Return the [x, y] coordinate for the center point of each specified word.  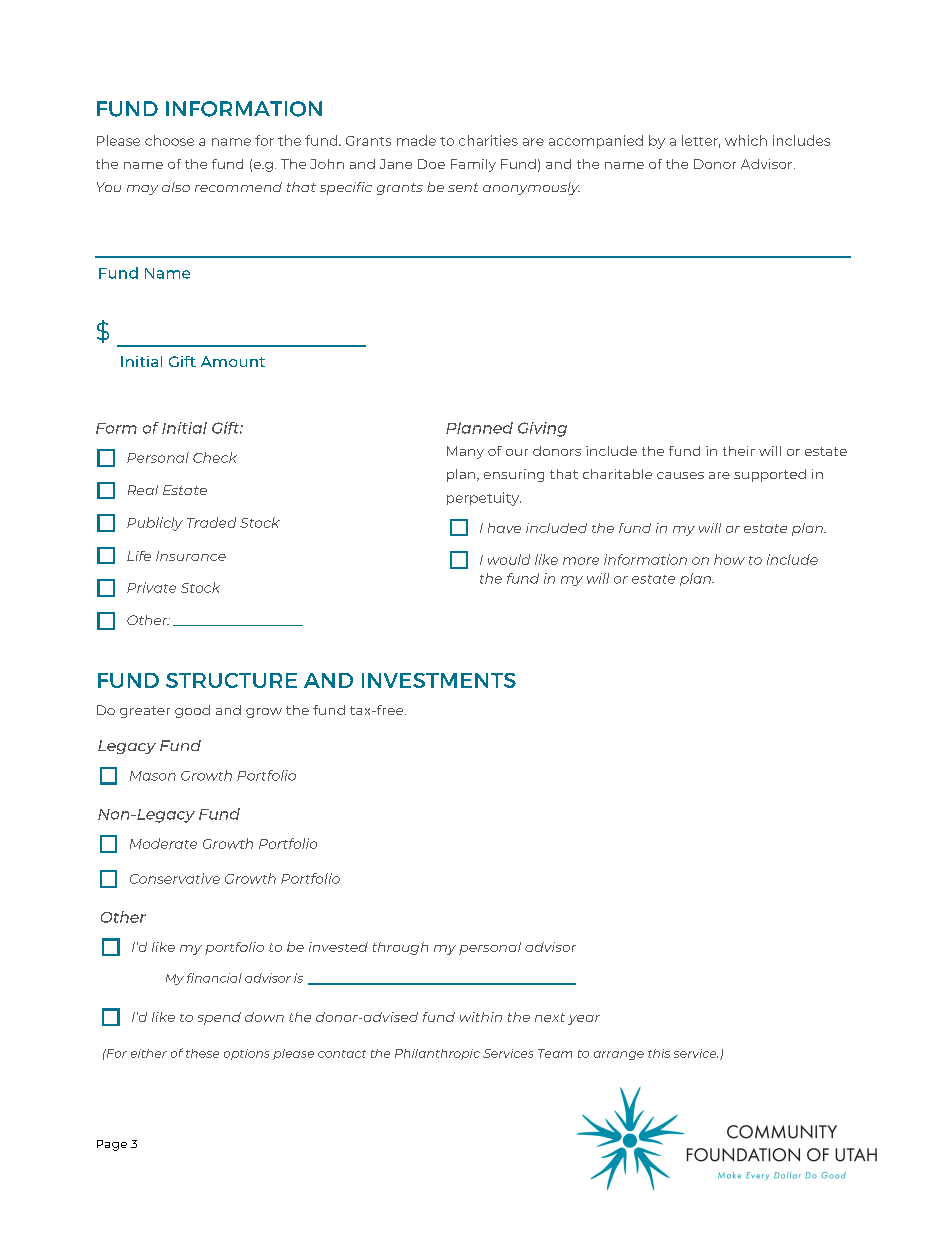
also [176, 187]
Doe [431, 164]
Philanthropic [437, 1054]
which [746, 140]
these [202, 1053]
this [659, 1053]
